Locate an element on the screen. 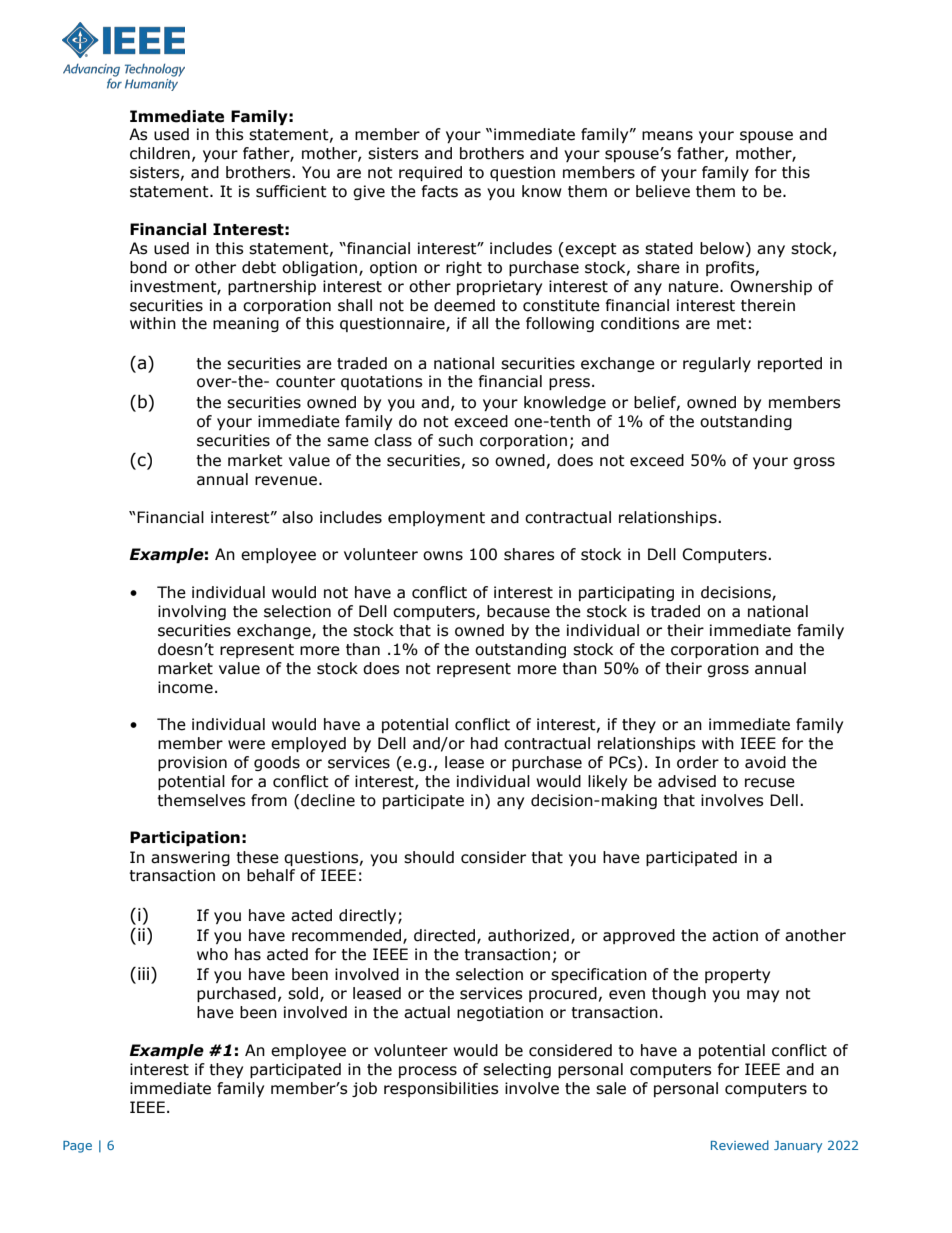 This screenshot has width=952, height=1233. required is located at coordinates (430, 173).
